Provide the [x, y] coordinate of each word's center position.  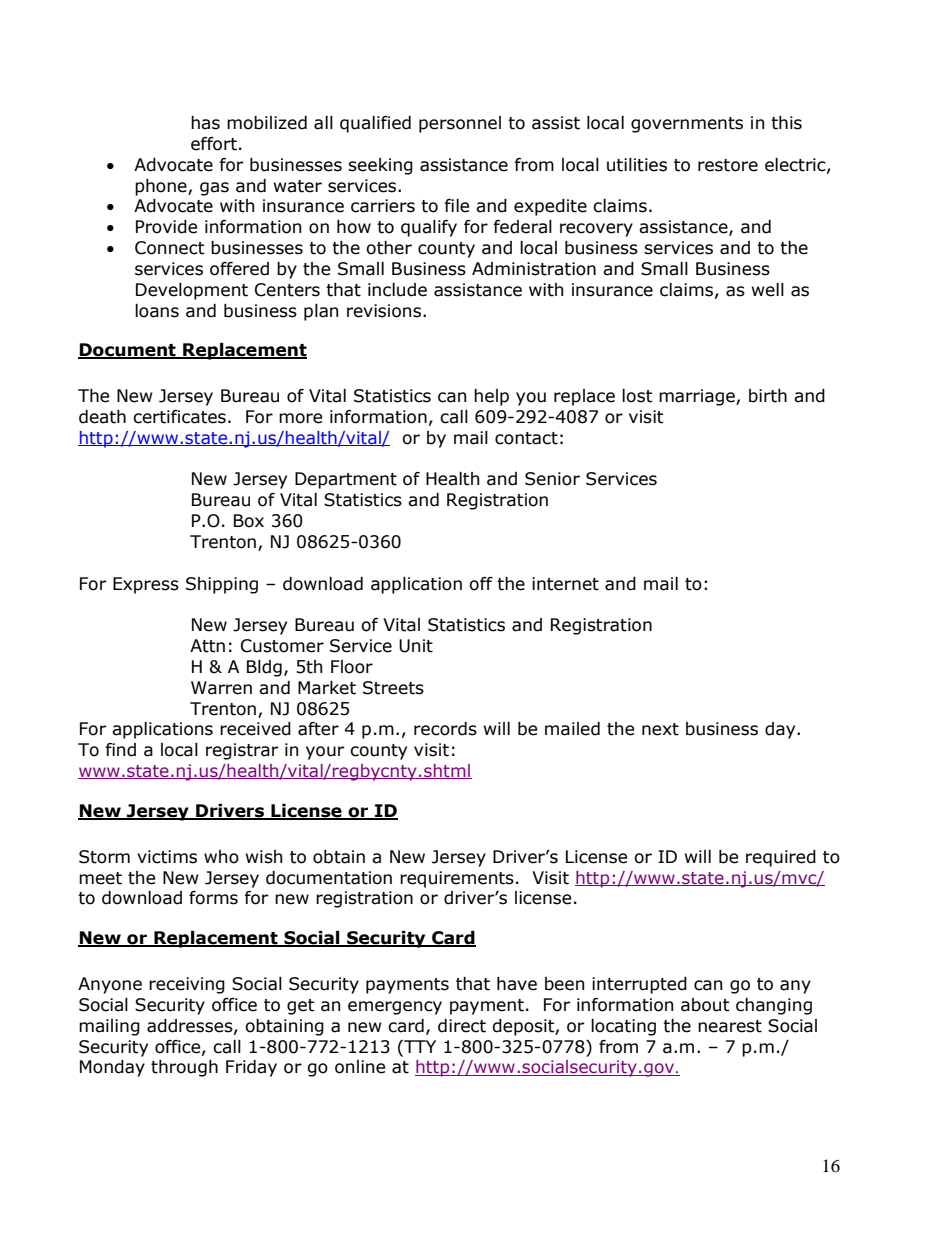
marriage [698, 397]
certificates [179, 417]
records [445, 729]
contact [526, 438]
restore [728, 165]
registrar [242, 751]
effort [214, 144]
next [660, 729]
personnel [460, 124]
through [184, 1068]
